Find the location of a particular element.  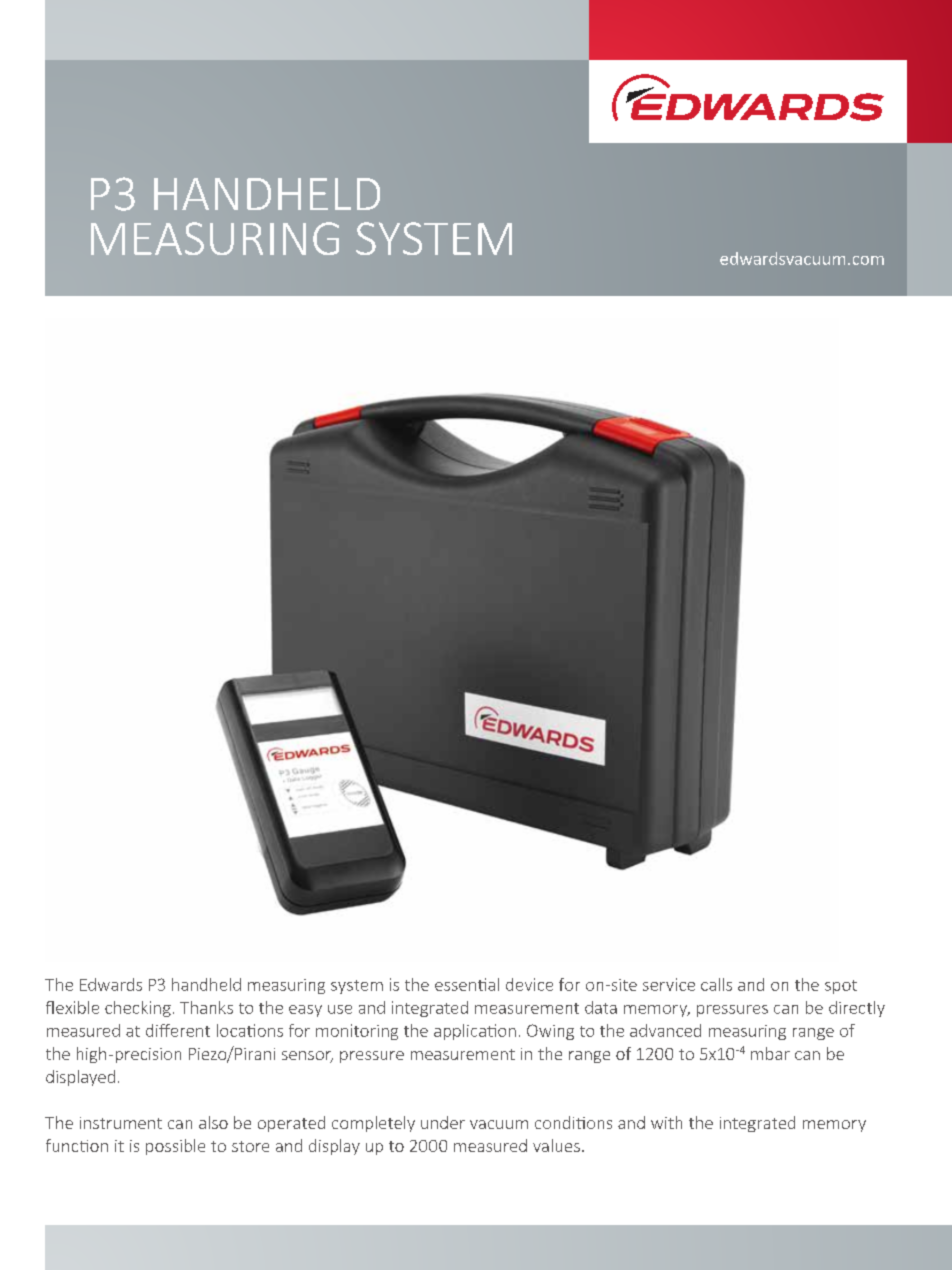

mbar is located at coordinates (770, 1053).
